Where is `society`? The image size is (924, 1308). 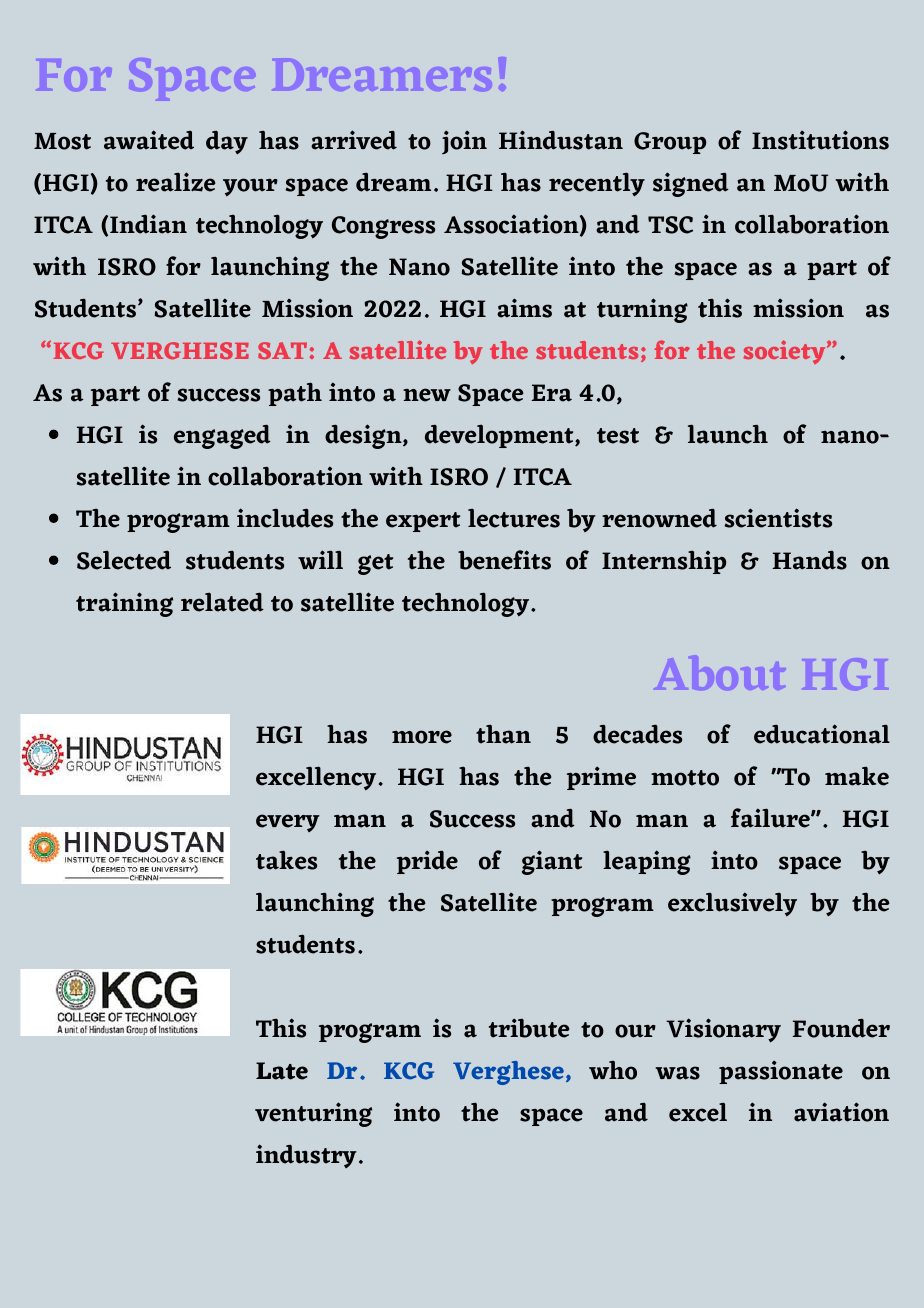
society is located at coordinates (785, 352).
